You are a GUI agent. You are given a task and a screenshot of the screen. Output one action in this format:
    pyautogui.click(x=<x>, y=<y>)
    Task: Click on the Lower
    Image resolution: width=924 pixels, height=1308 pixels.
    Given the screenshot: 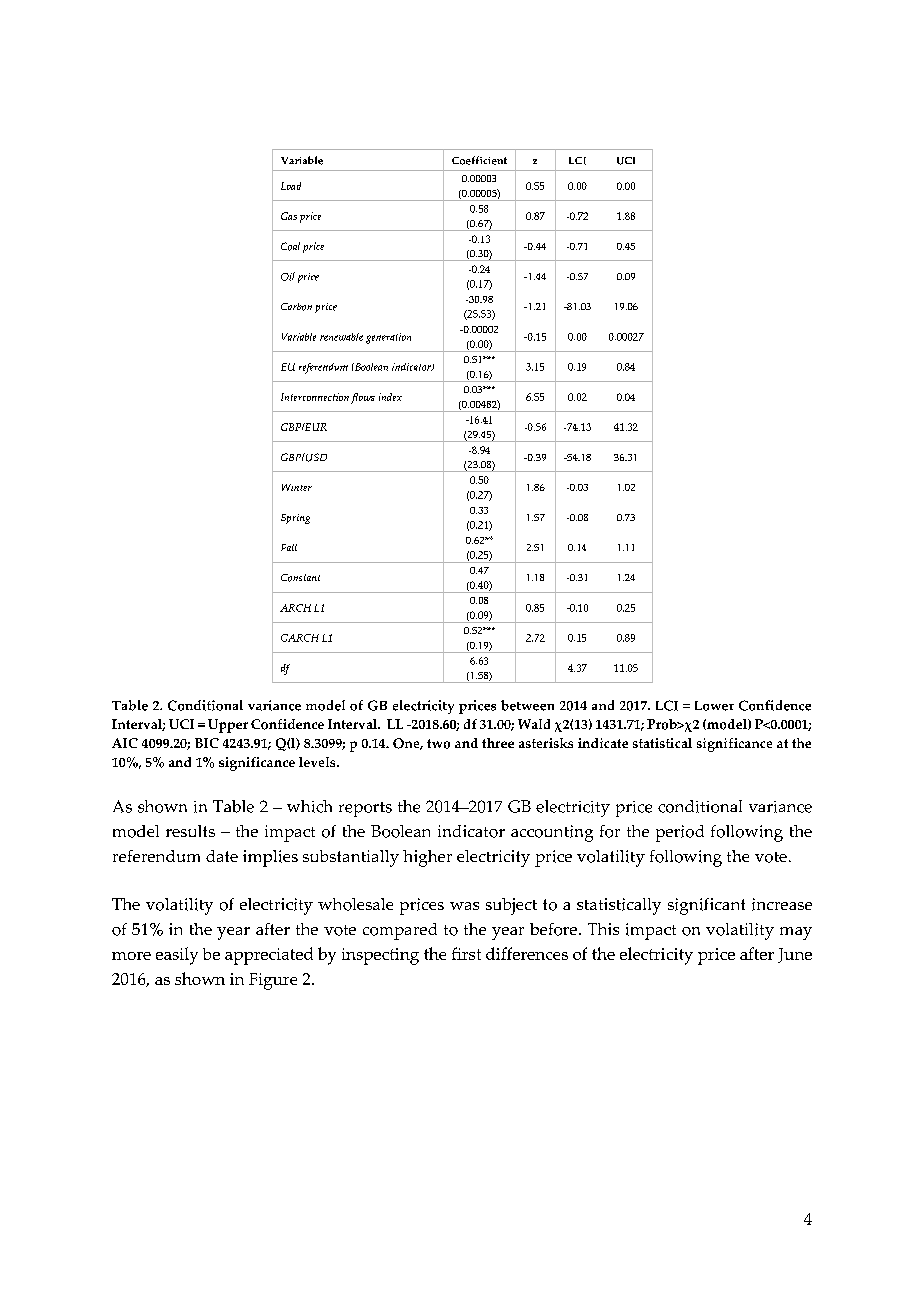 What is the action you would take?
    pyautogui.click(x=714, y=706)
